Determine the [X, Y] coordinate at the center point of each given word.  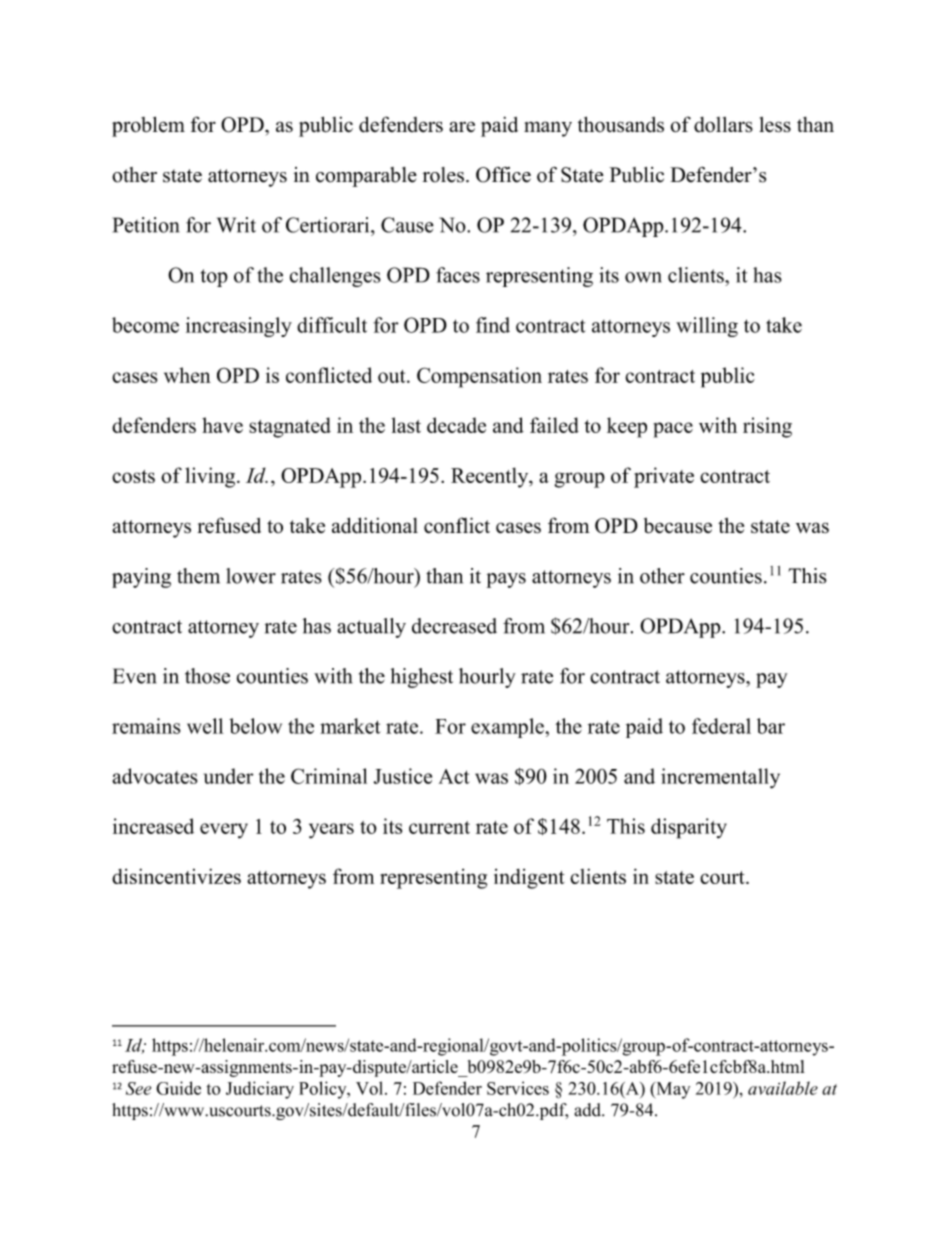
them [198, 576]
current [439, 827]
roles [443, 175]
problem [148, 126]
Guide [178, 1088]
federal [721, 726]
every [224, 831]
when [187, 375]
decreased [454, 626]
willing [707, 327]
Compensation [479, 377]
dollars [723, 125]
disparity [689, 828]
